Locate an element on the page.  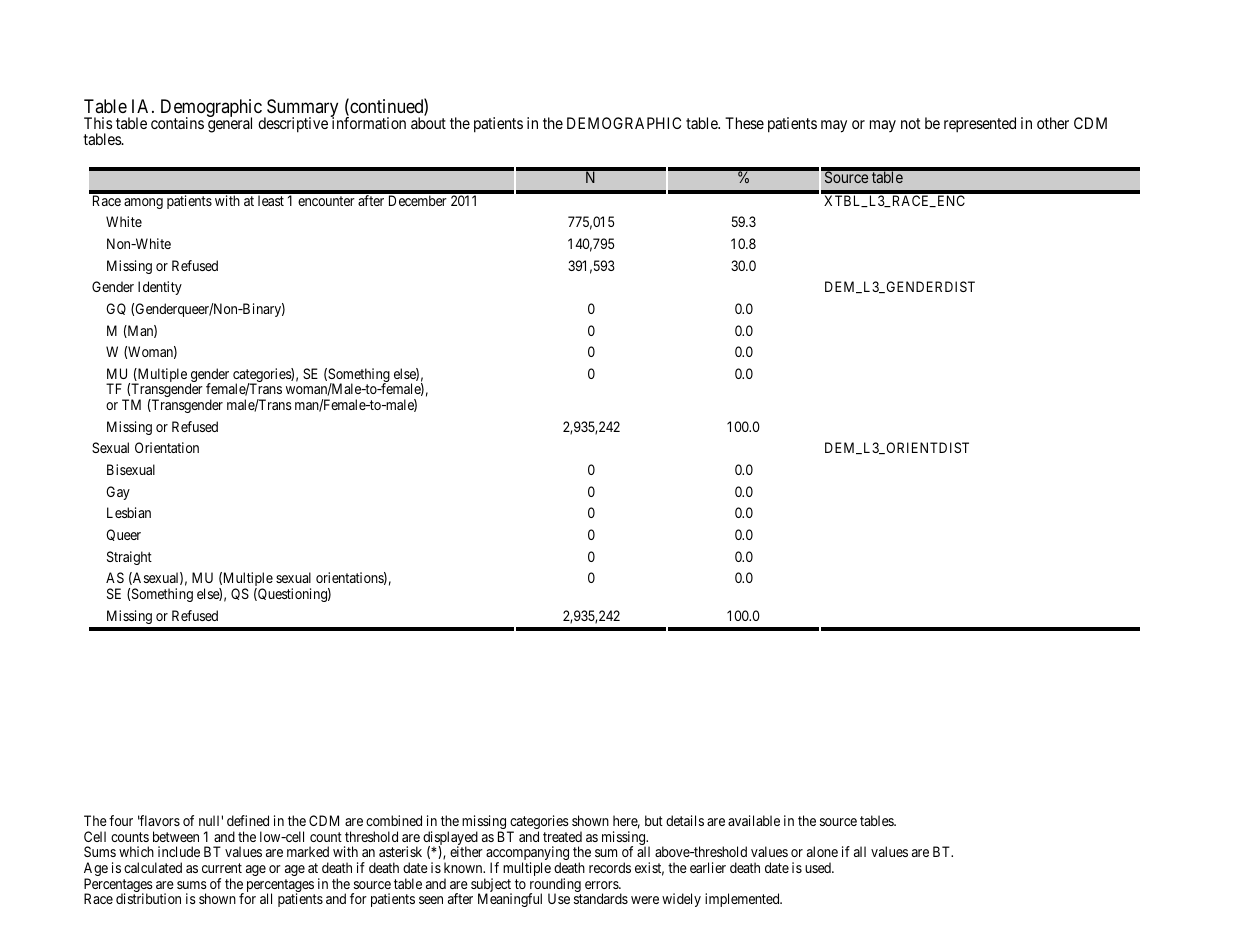
about is located at coordinates (428, 123).
